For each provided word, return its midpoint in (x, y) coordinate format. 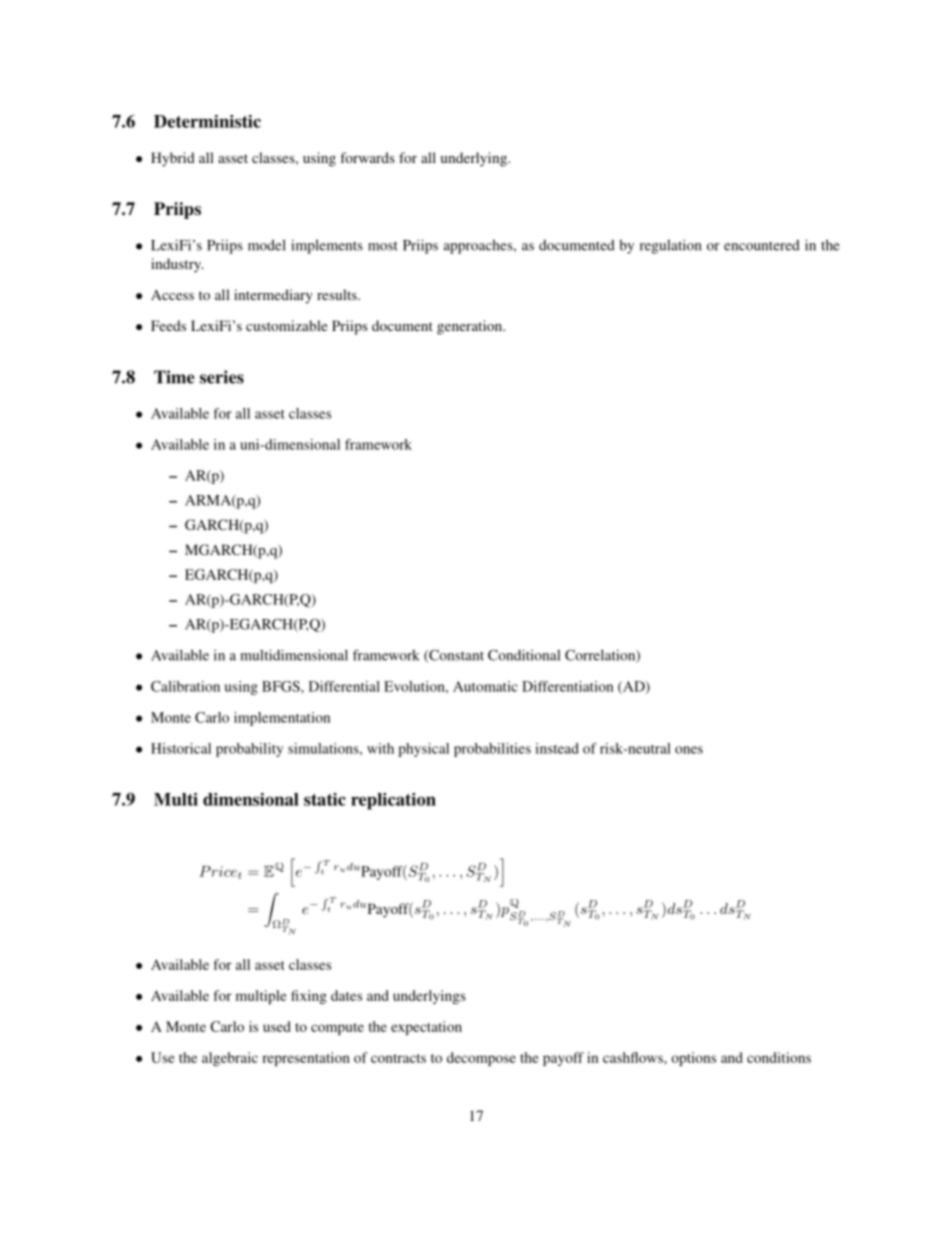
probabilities (492, 750)
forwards (367, 157)
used (277, 1026)
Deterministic (207, 121)
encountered (762, 245)
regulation (670, 246)
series (222, 377)
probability (249, 750)
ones (689, 750)
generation (470, 327)
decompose (481, 1059)
